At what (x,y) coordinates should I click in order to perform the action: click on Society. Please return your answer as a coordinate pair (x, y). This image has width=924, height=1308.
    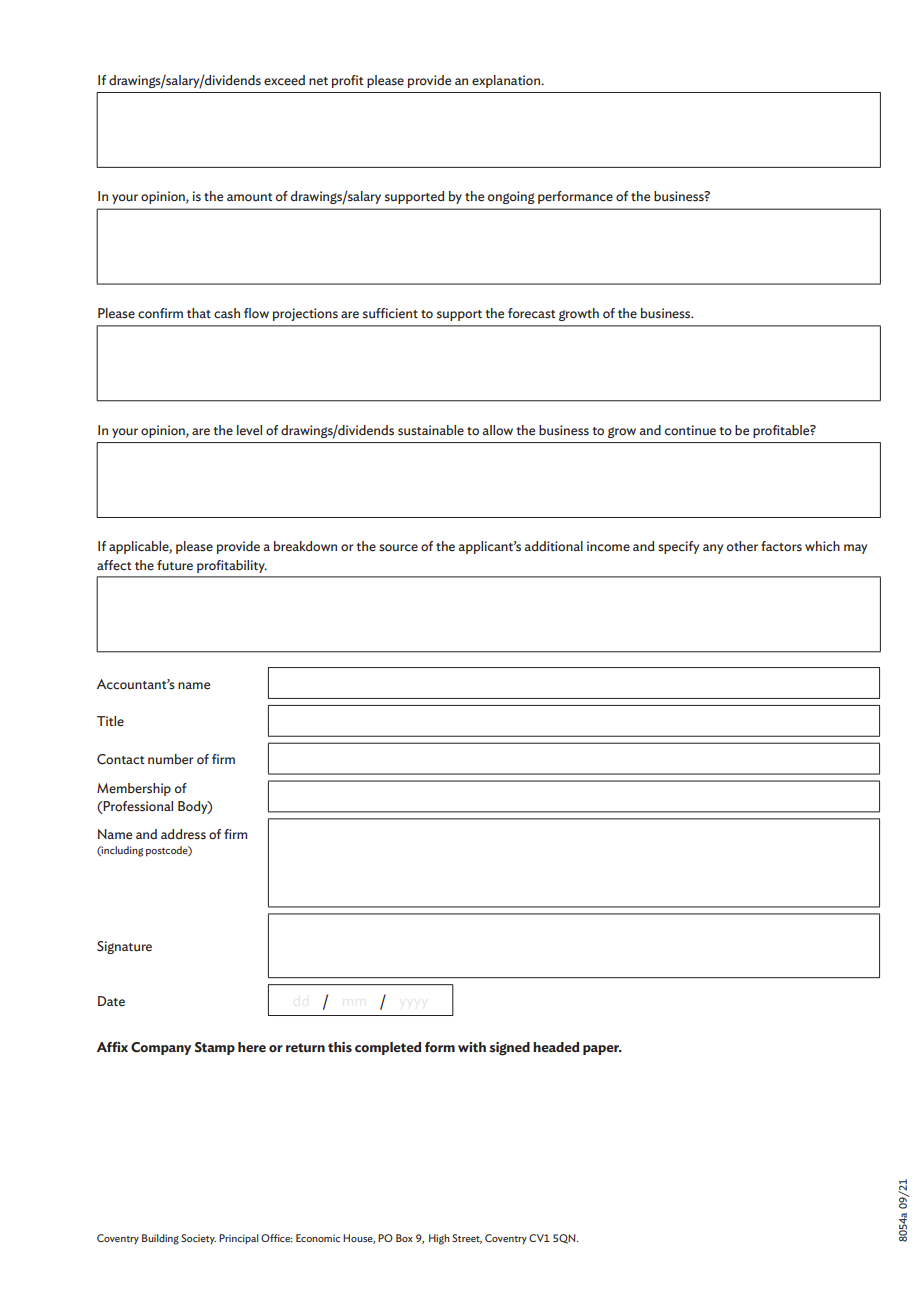
    Looking at the image, I should click on (198, 1239).
